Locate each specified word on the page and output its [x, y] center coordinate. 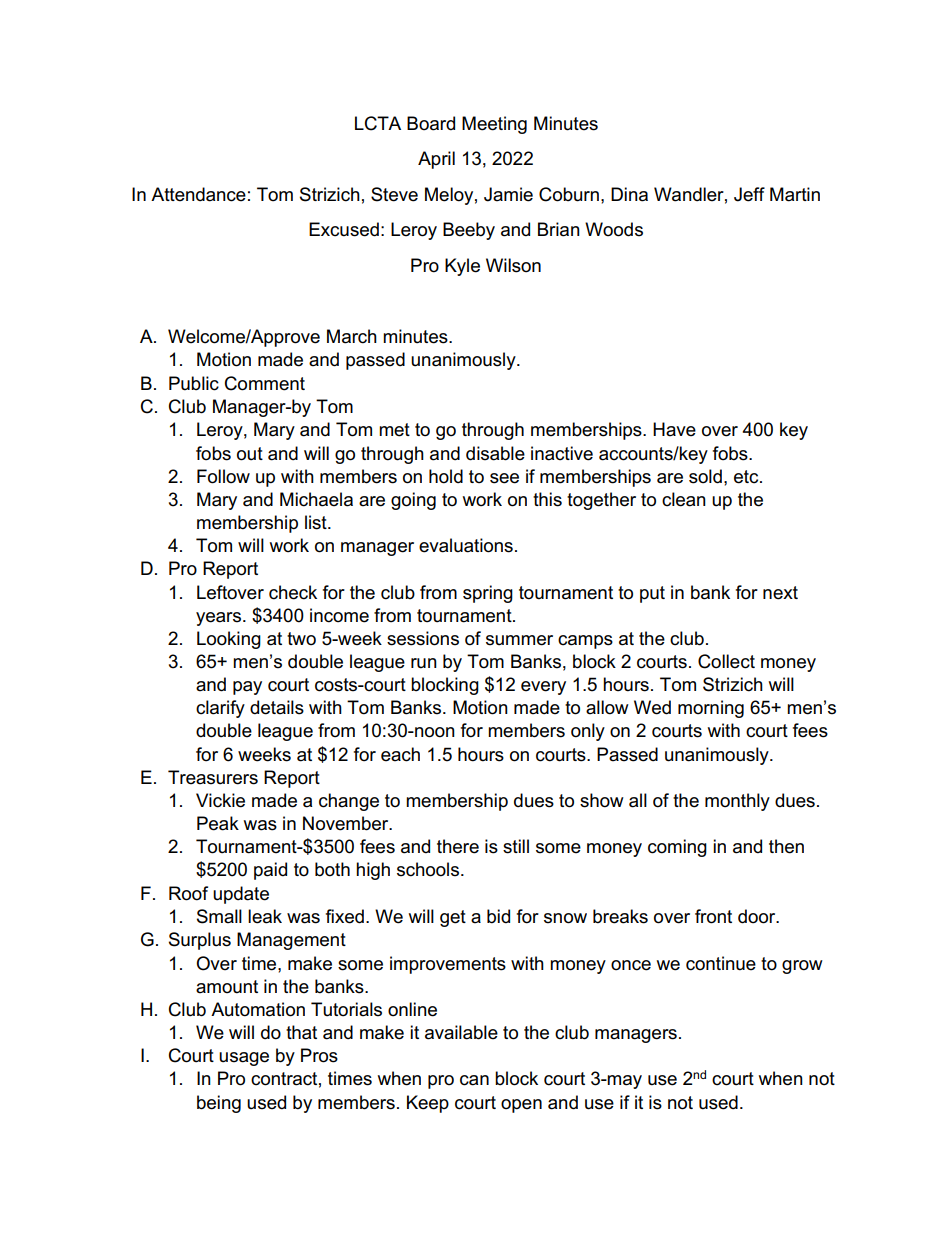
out [250, 454]
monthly [737, 802]
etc [747, 477]
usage [244, 1059]
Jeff [749, 194]
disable [495, 453]
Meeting [494, 125]
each [400, 754]
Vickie [220, 800]
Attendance [198, 194]
